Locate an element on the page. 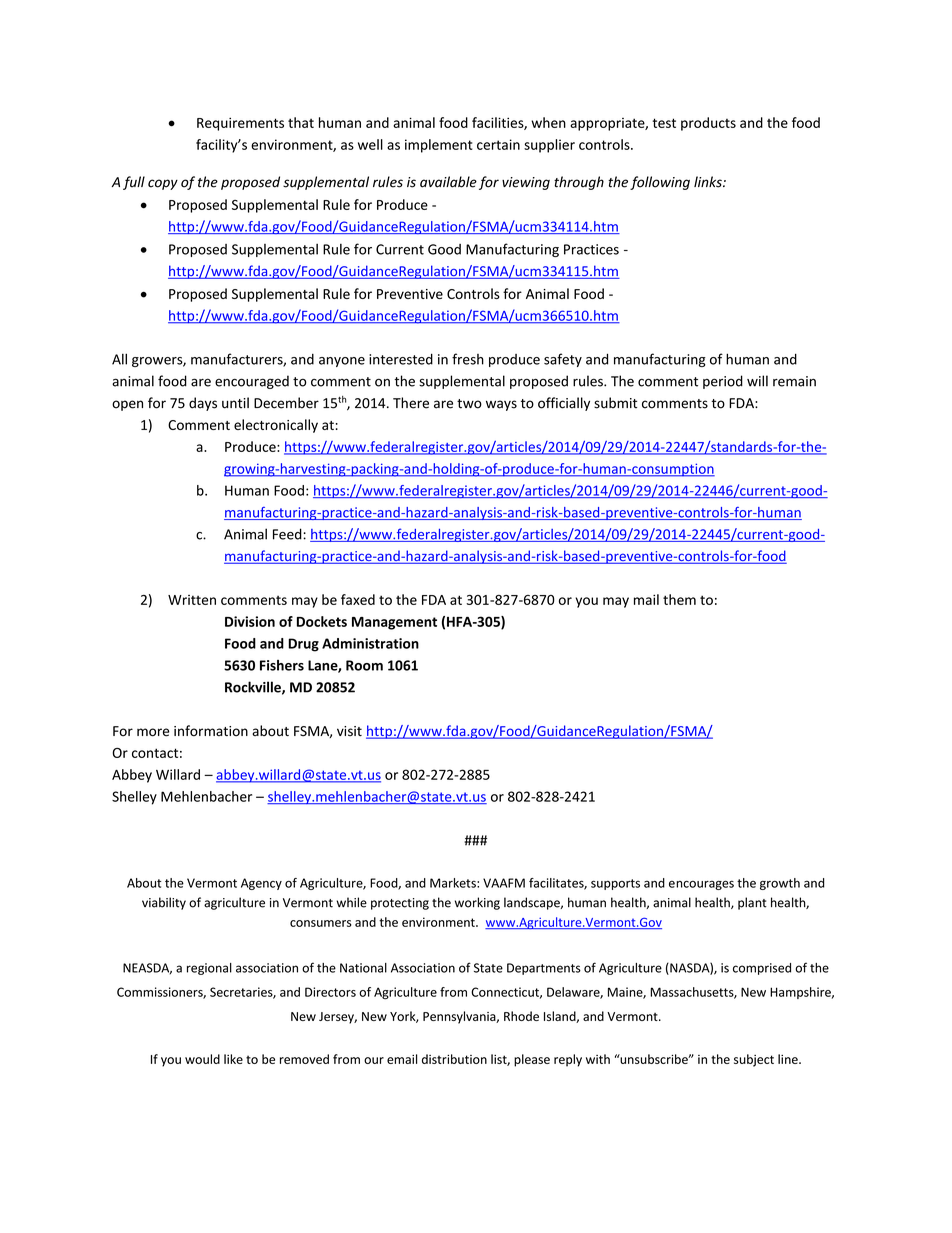 The image size is (952, 1233). days is located at coordinates (203, 404).
